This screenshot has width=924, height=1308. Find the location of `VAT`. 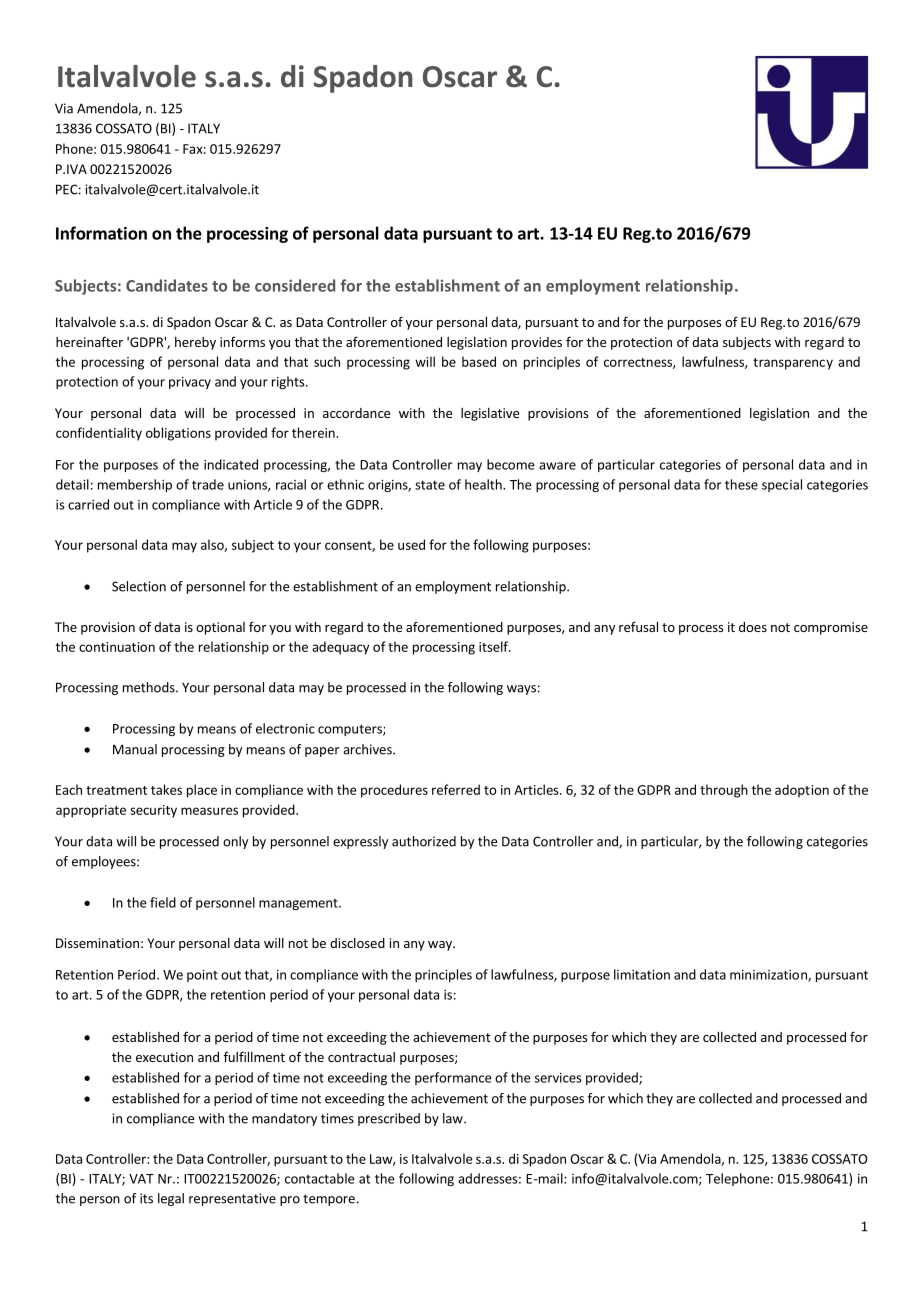

VAT is located at coordinates (141, 1179).
